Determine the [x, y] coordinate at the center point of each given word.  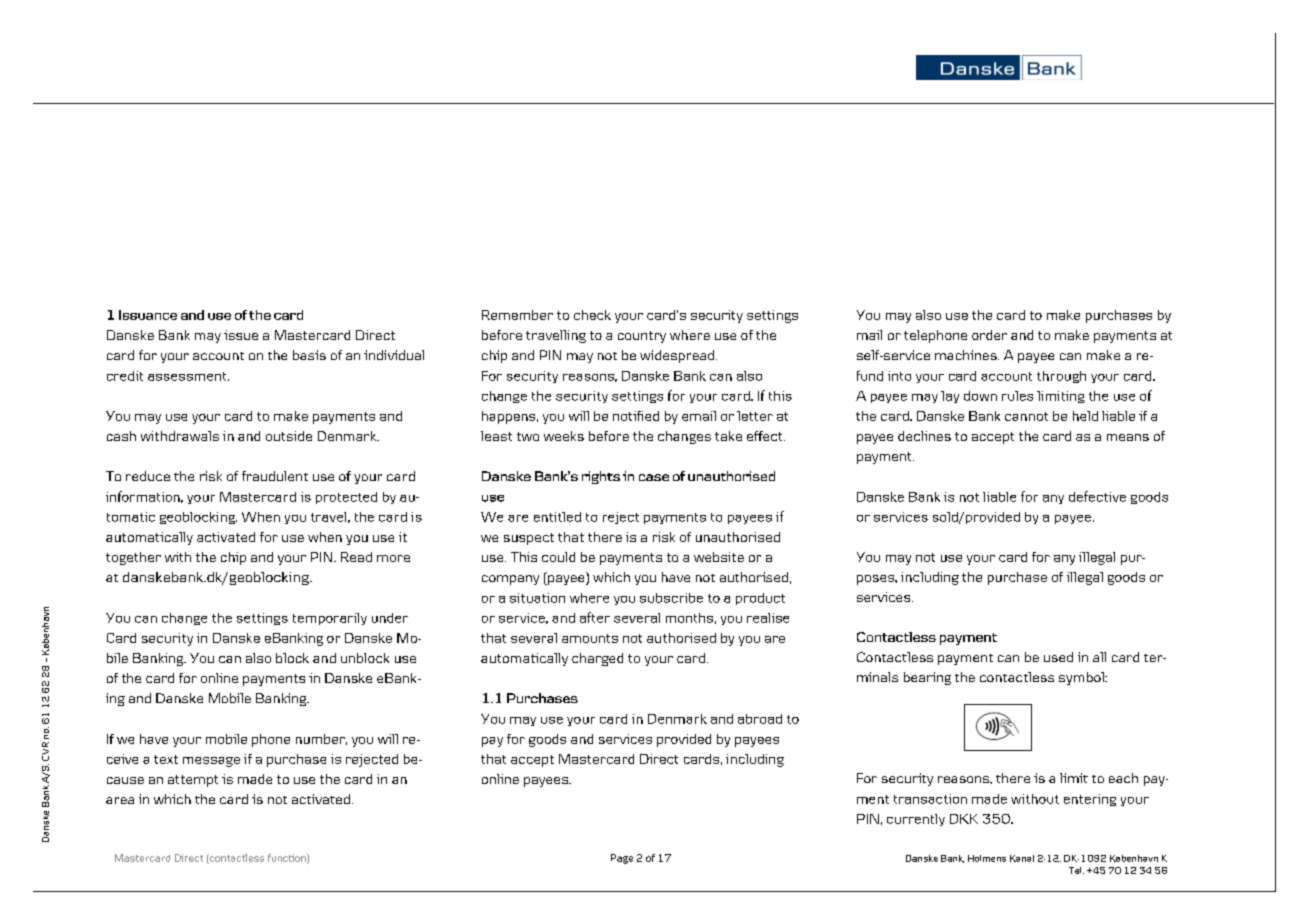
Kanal [1022, 858]
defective [1097, 496]
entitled [557, 517]
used [1058, 657]
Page [622, 859]
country [642, 337]
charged [597, 659]
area [120, 800]
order [989, 335]
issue [241, 335]
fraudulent [275, 476]
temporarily [330, 619]
